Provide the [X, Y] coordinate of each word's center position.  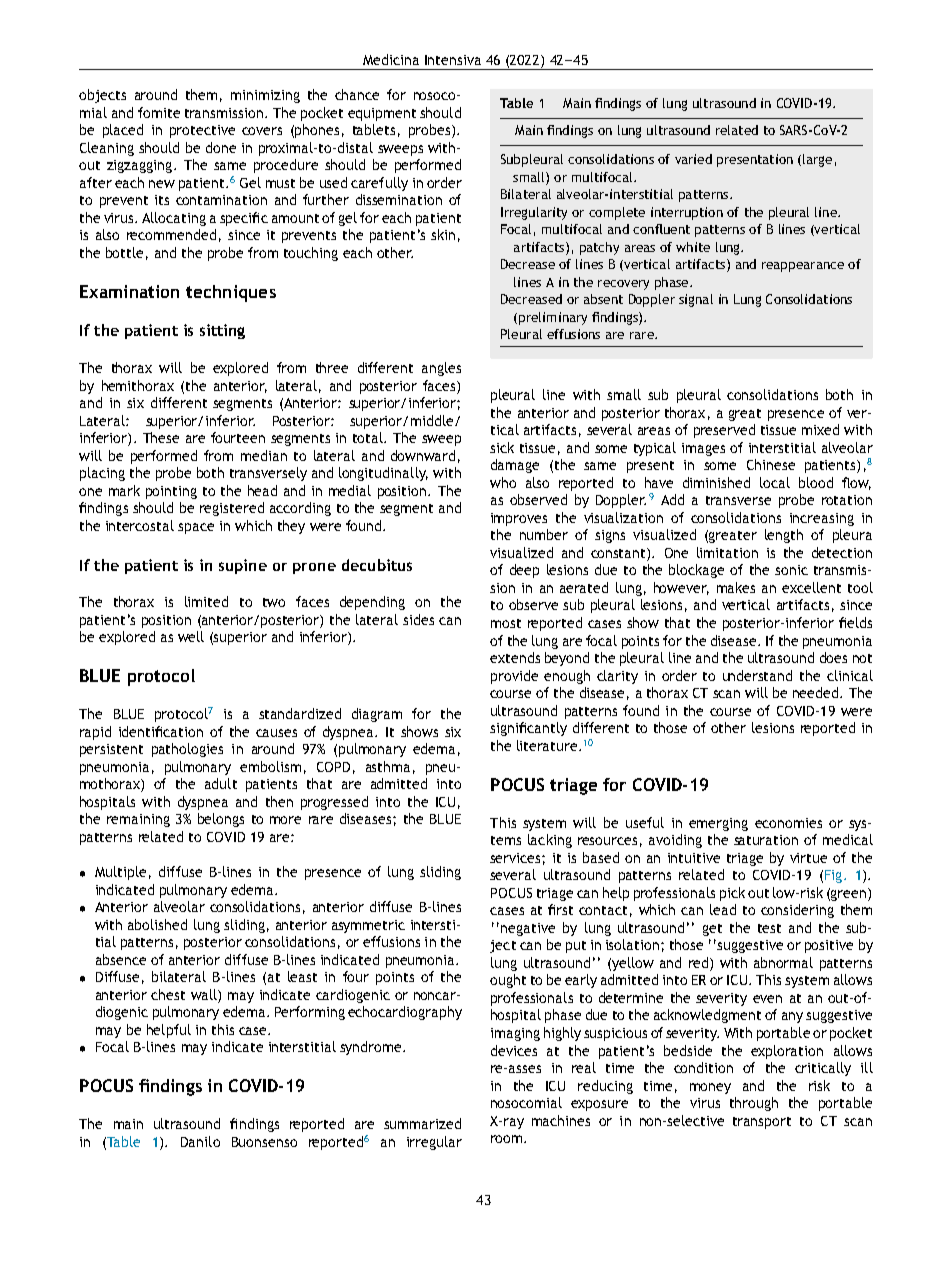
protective [202, 131]
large [817, 160]
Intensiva [453, 60]
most [506, 623]
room [508, 1139]
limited [206, 601]
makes [736, 587]
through [754, 1104]
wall [205, 994]
